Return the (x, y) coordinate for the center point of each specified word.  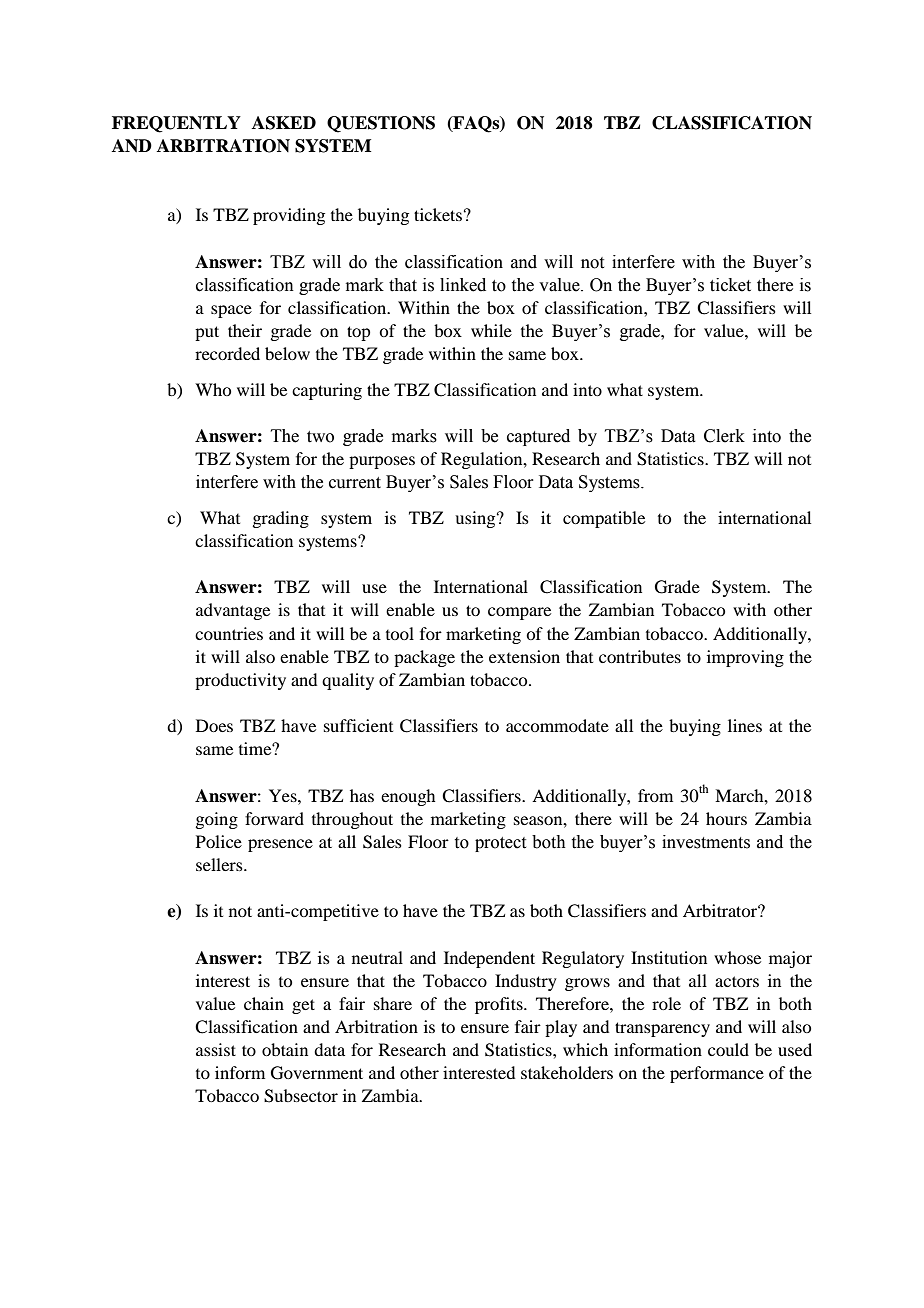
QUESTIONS (381, 124)
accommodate (557, 725)
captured (538, 437)
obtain (285, 1049)
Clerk (724, 436)
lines (745, 725)
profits (500, 1005)
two (320, 437)
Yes (284, 795)
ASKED (284, 123)
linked (463, 285)
